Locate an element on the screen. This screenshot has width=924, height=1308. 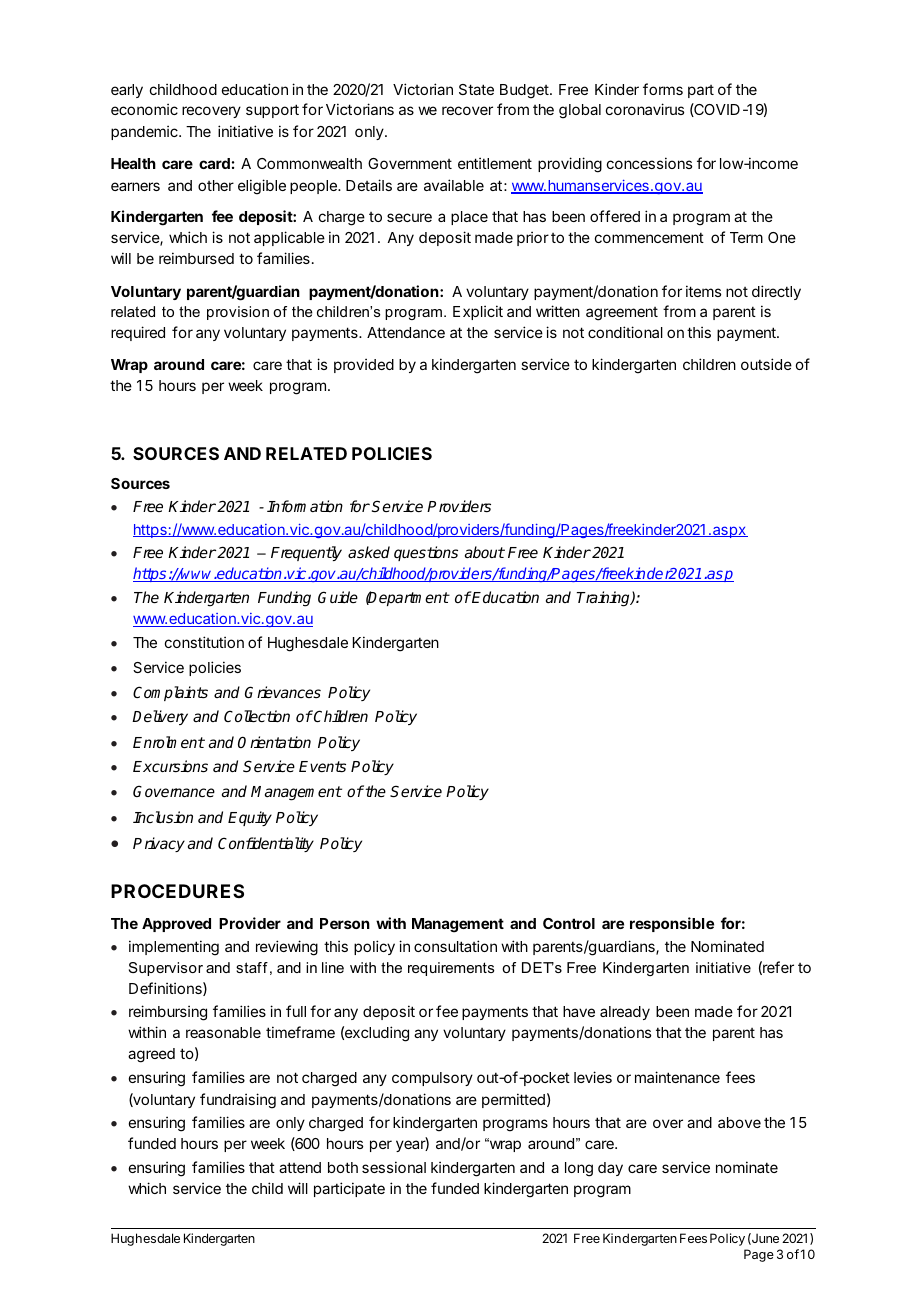
questions is located at coordinates (426, 553).
